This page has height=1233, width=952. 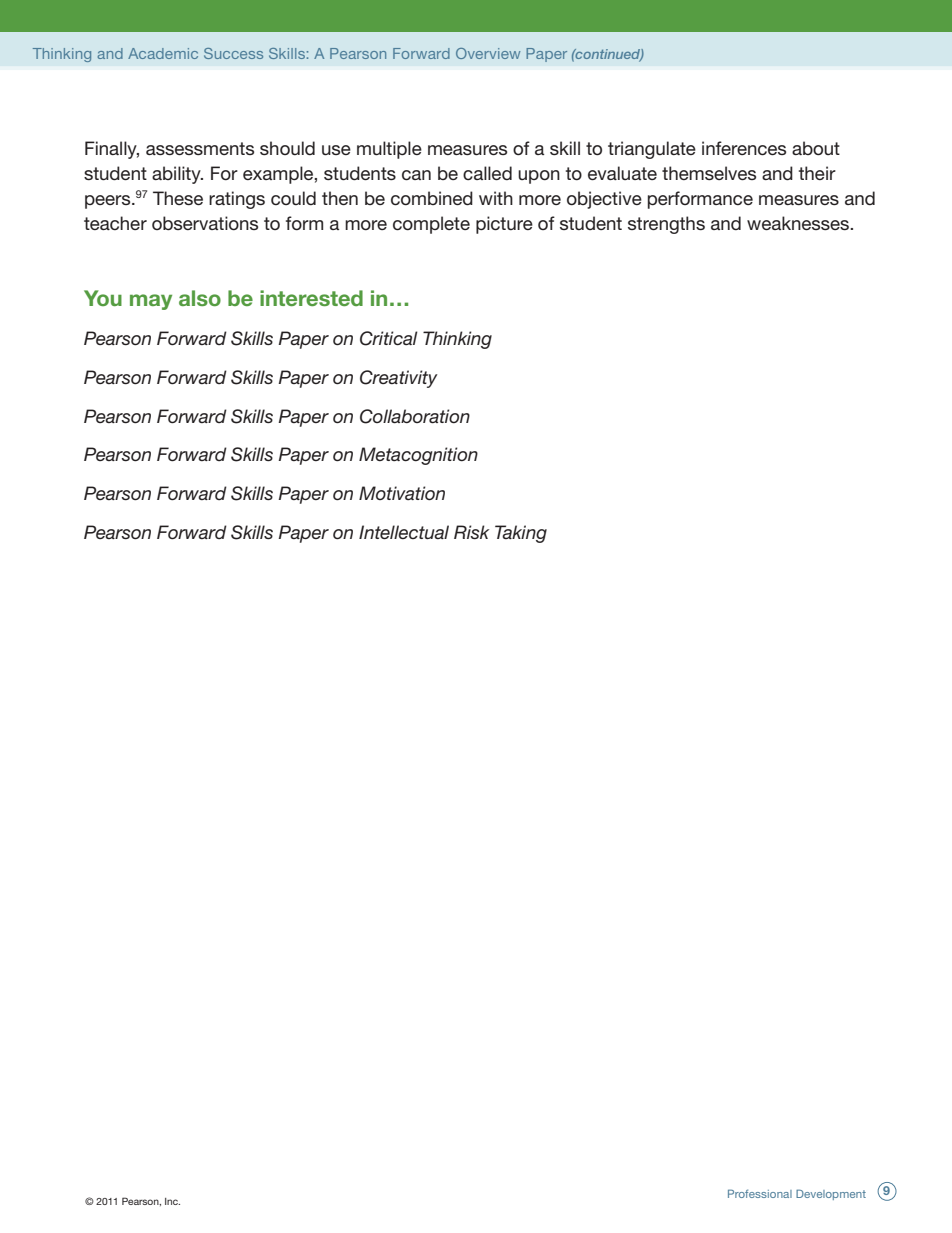 I want to click on Intellectual, so click(x=404, y=532).
